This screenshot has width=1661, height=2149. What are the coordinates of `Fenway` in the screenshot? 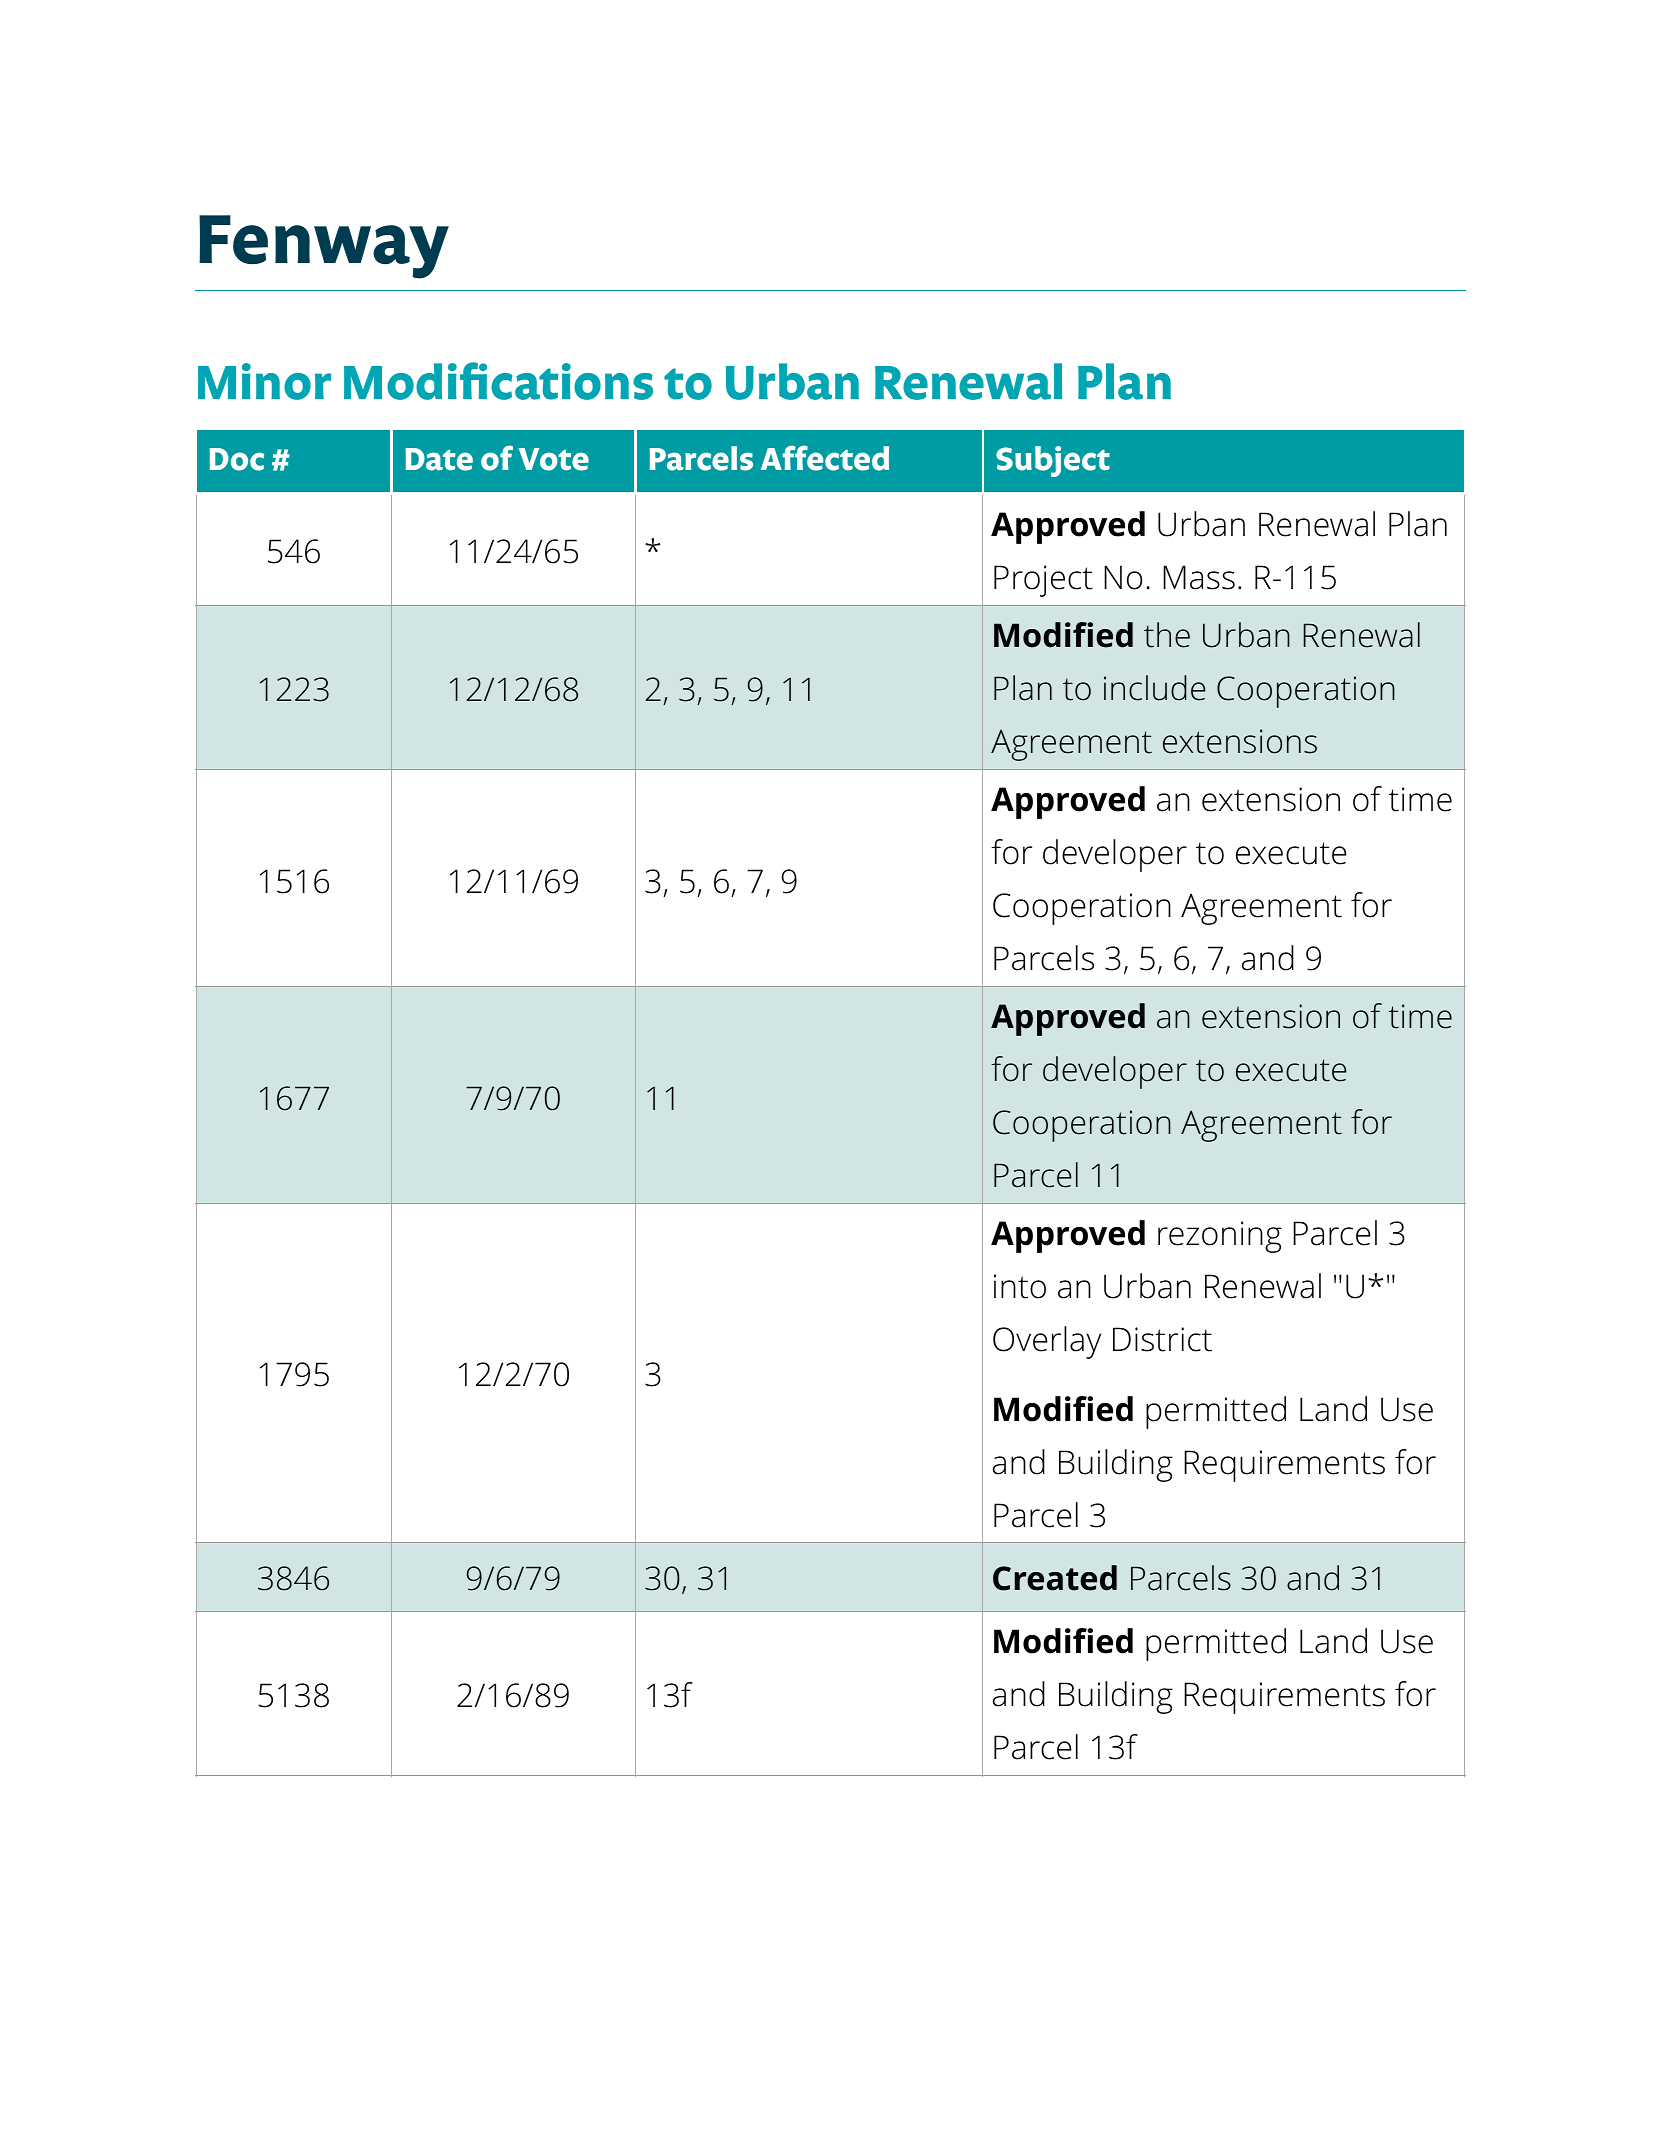 It's located at (324, 247).
